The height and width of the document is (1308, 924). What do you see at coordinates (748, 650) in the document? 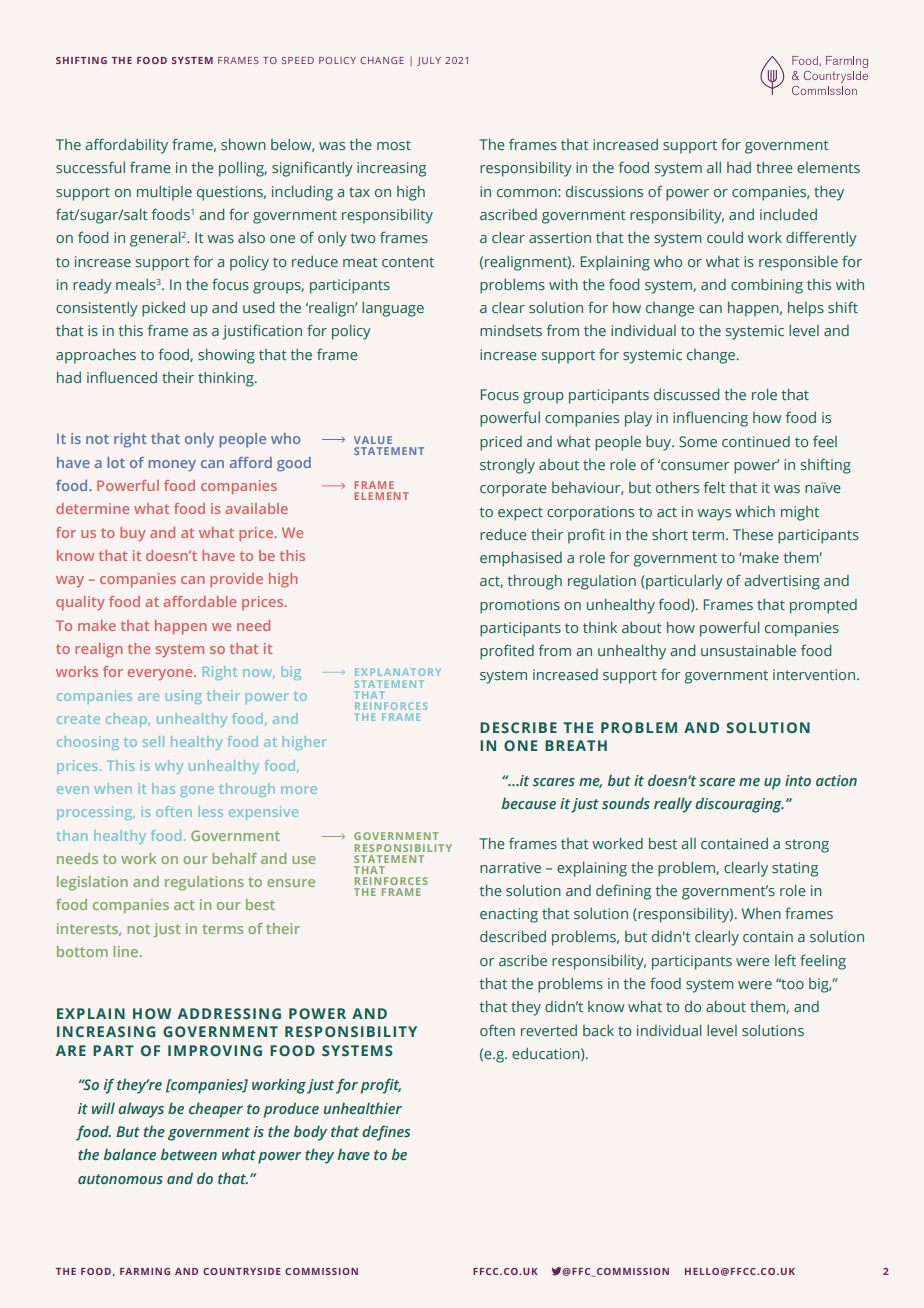
I see `unsustainable` at bounding box center [748, 650].
